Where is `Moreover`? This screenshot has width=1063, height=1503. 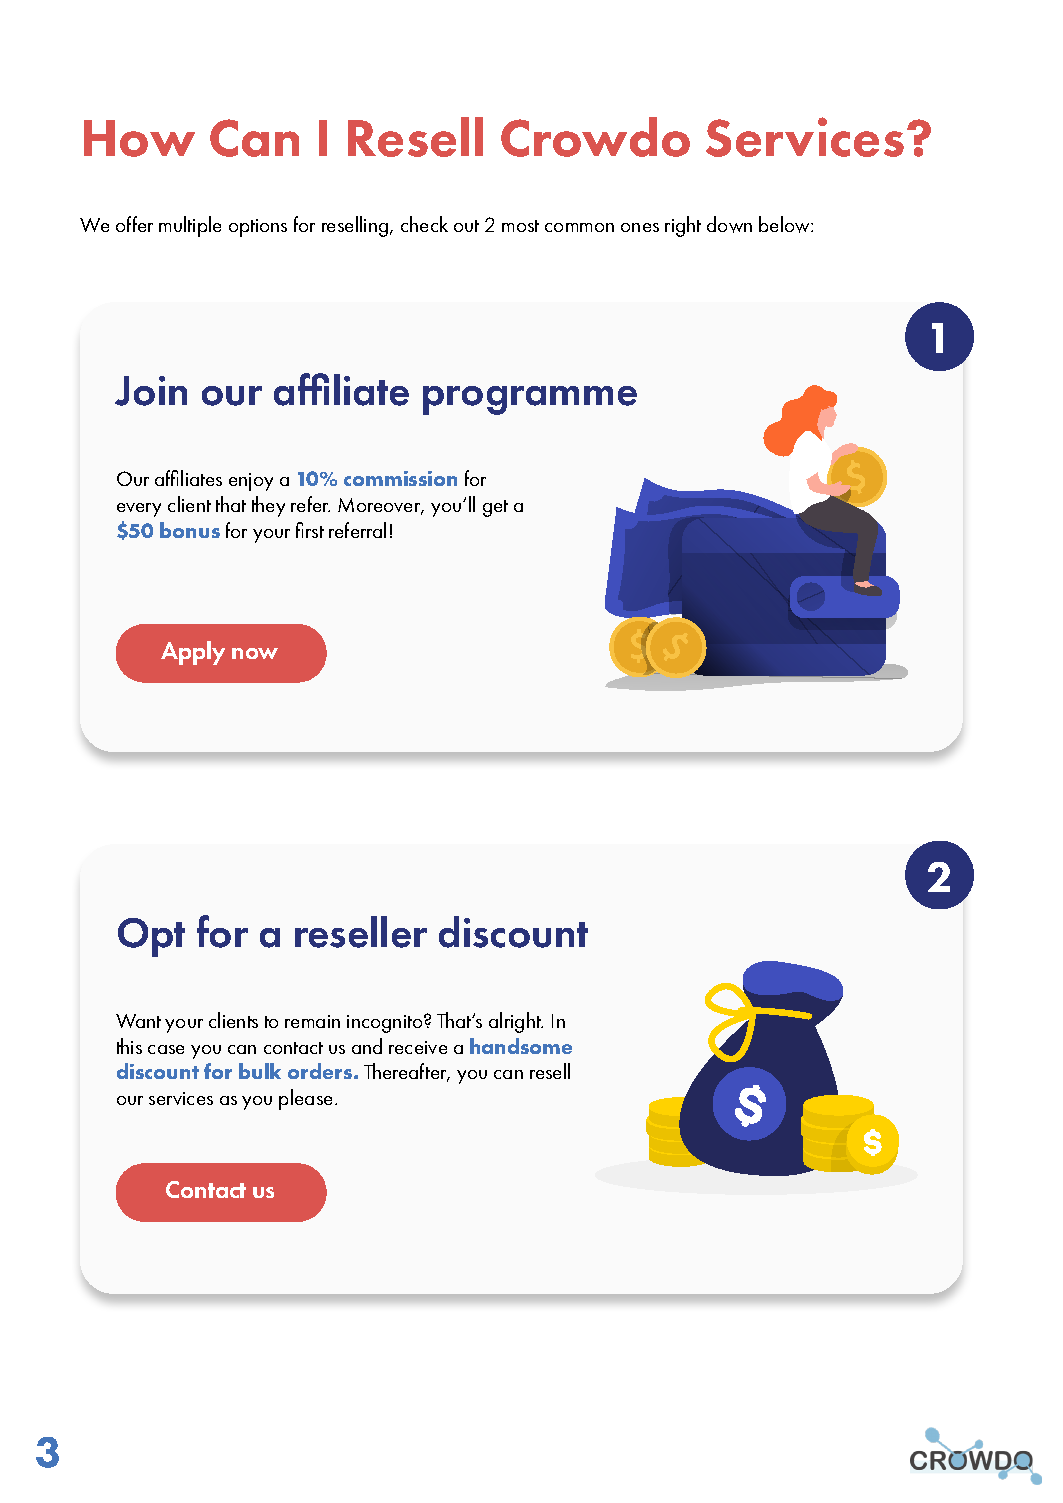 Moreover is located at coordinates (380, 506).
